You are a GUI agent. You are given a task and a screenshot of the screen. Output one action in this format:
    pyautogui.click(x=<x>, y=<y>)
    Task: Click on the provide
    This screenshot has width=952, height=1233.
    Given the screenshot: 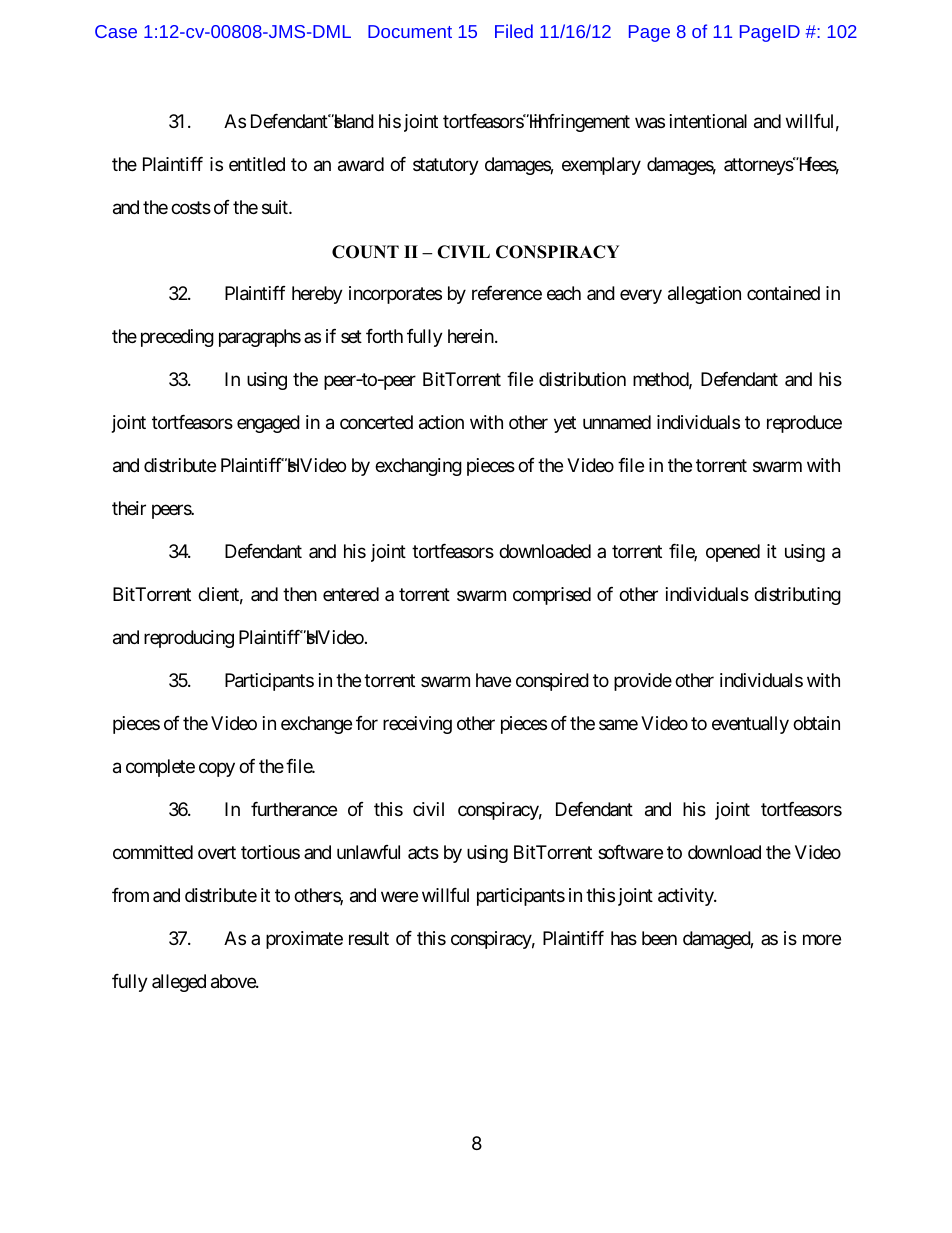 What is the action you would take?
    pyautogui.click(x=643, y=682)
